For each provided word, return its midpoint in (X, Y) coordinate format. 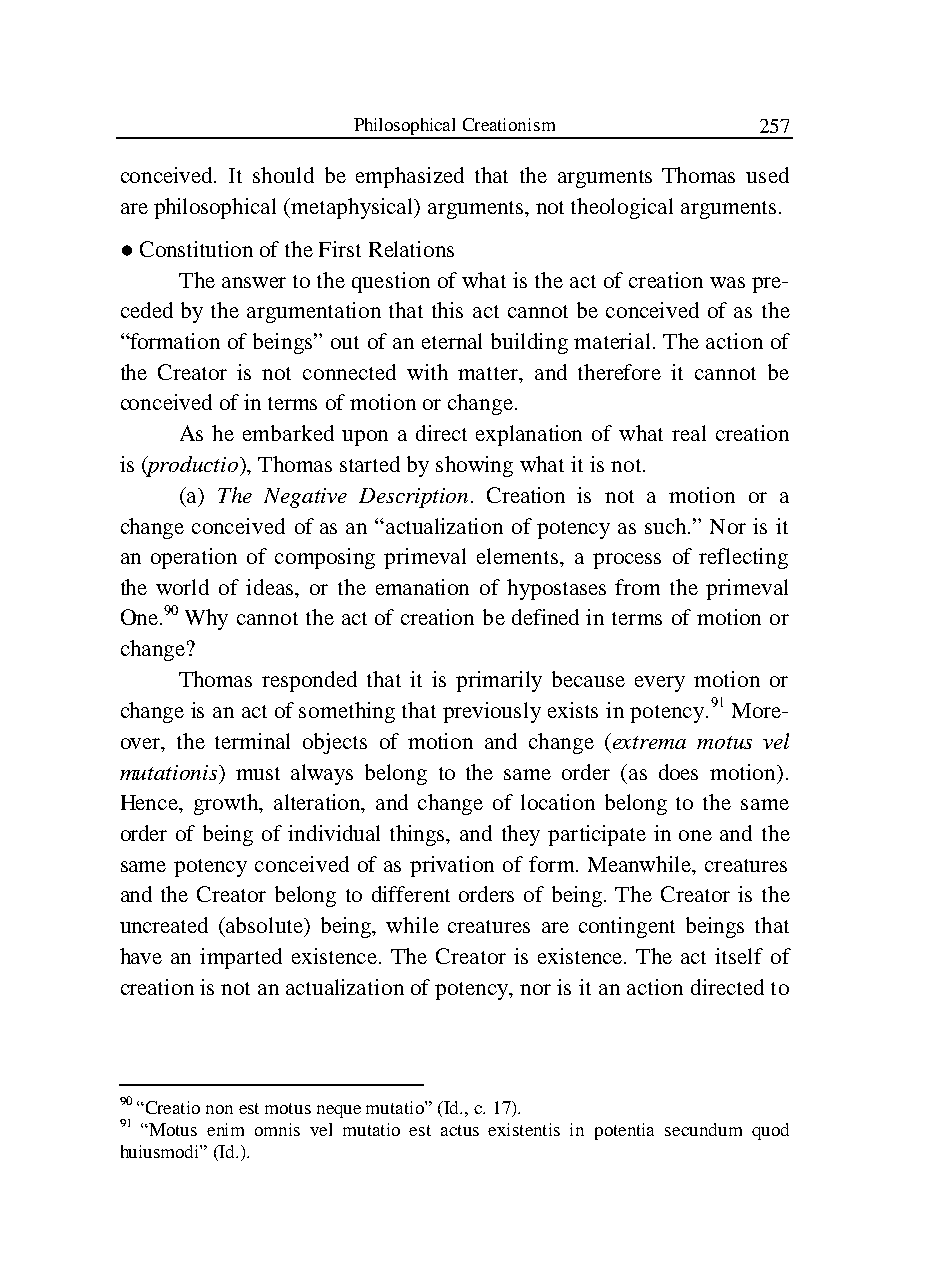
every (660, 684)
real (689, 433)
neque (339, 1111)
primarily (499, 681)
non (219, 1109)
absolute (265, 926)
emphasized (410, 177)
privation (452, 866)
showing (474, 466)
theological (622, 208)
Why (206, 619)
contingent (627, 927)
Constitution (196, 249)
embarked (288, 433)
